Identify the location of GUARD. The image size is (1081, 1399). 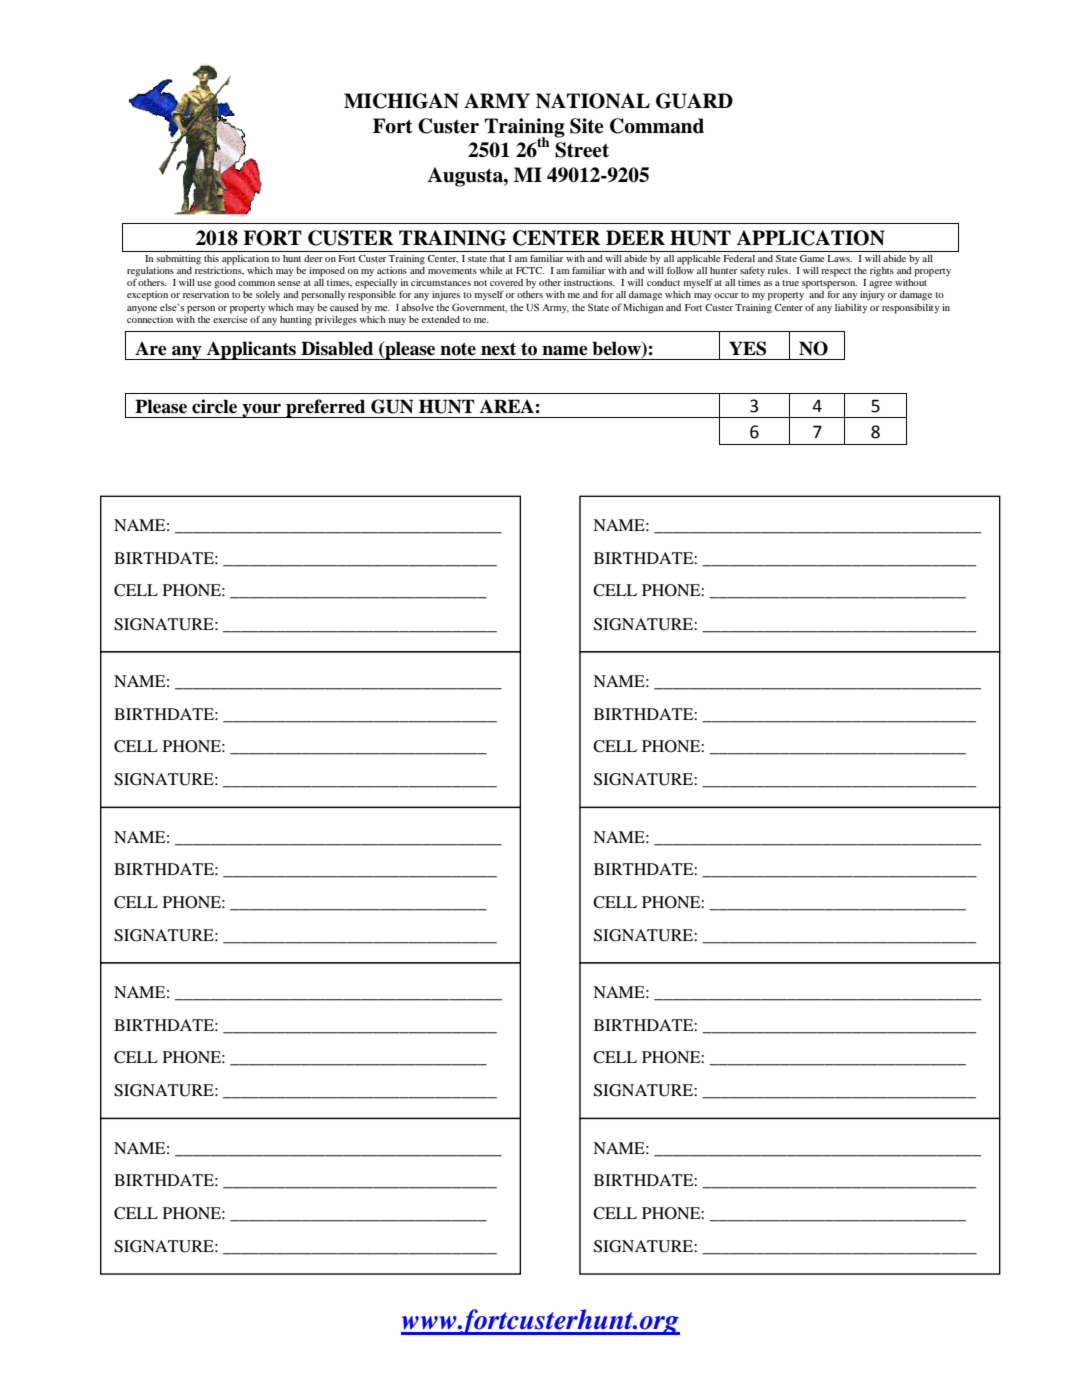
(694, 101).
